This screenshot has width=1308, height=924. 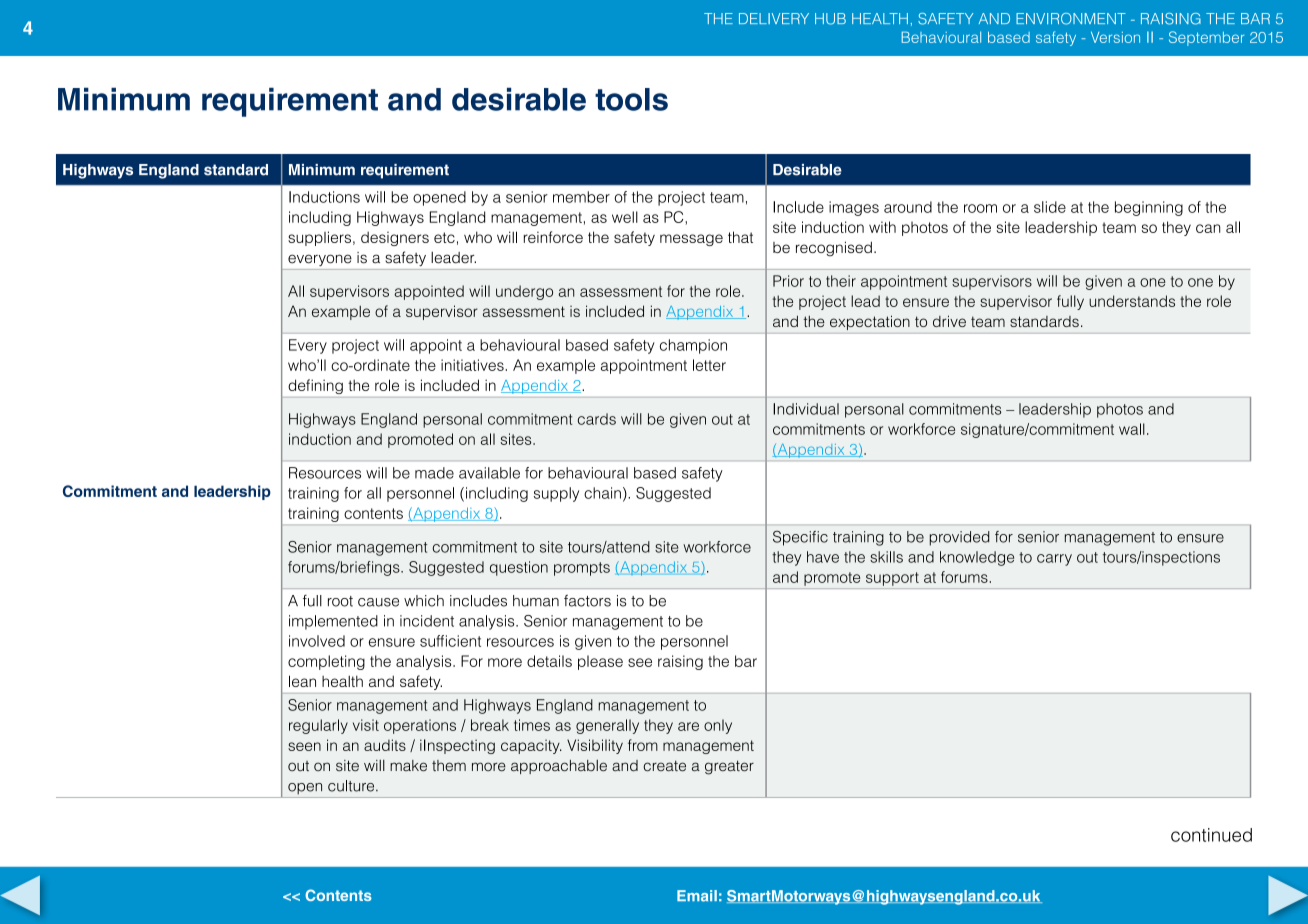 What do you see at coordinates (434, 473) in the screenshot?
I see `made` at bounding box center [434, 473].
